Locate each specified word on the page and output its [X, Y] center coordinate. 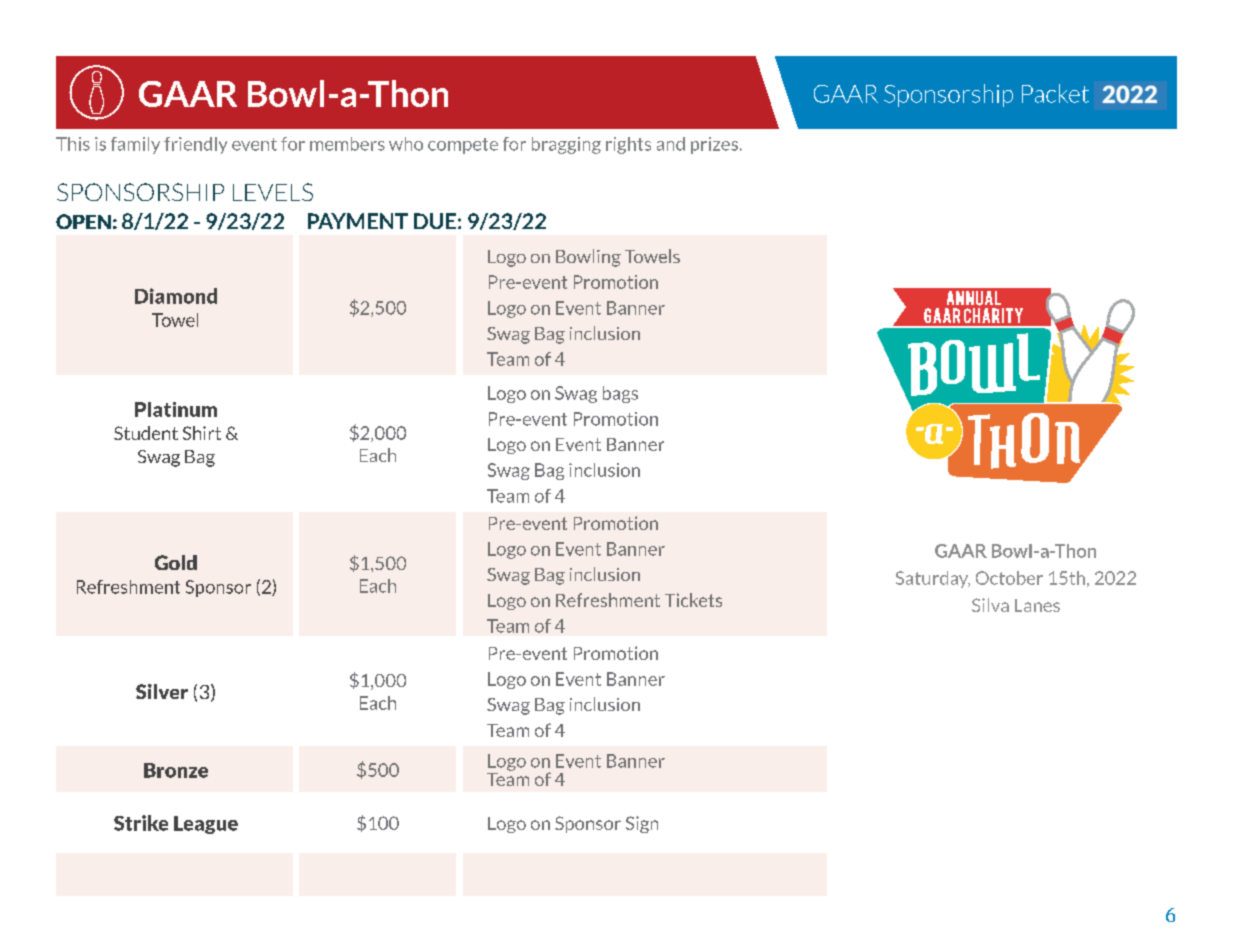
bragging [566, 145]
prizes [714, 145]
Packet [1055, 93]
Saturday [933, 579]
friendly [195, 145]
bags [620, 394]
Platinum [176, 409]
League [206, 825]
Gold [176, 562]
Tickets [693, 600]
